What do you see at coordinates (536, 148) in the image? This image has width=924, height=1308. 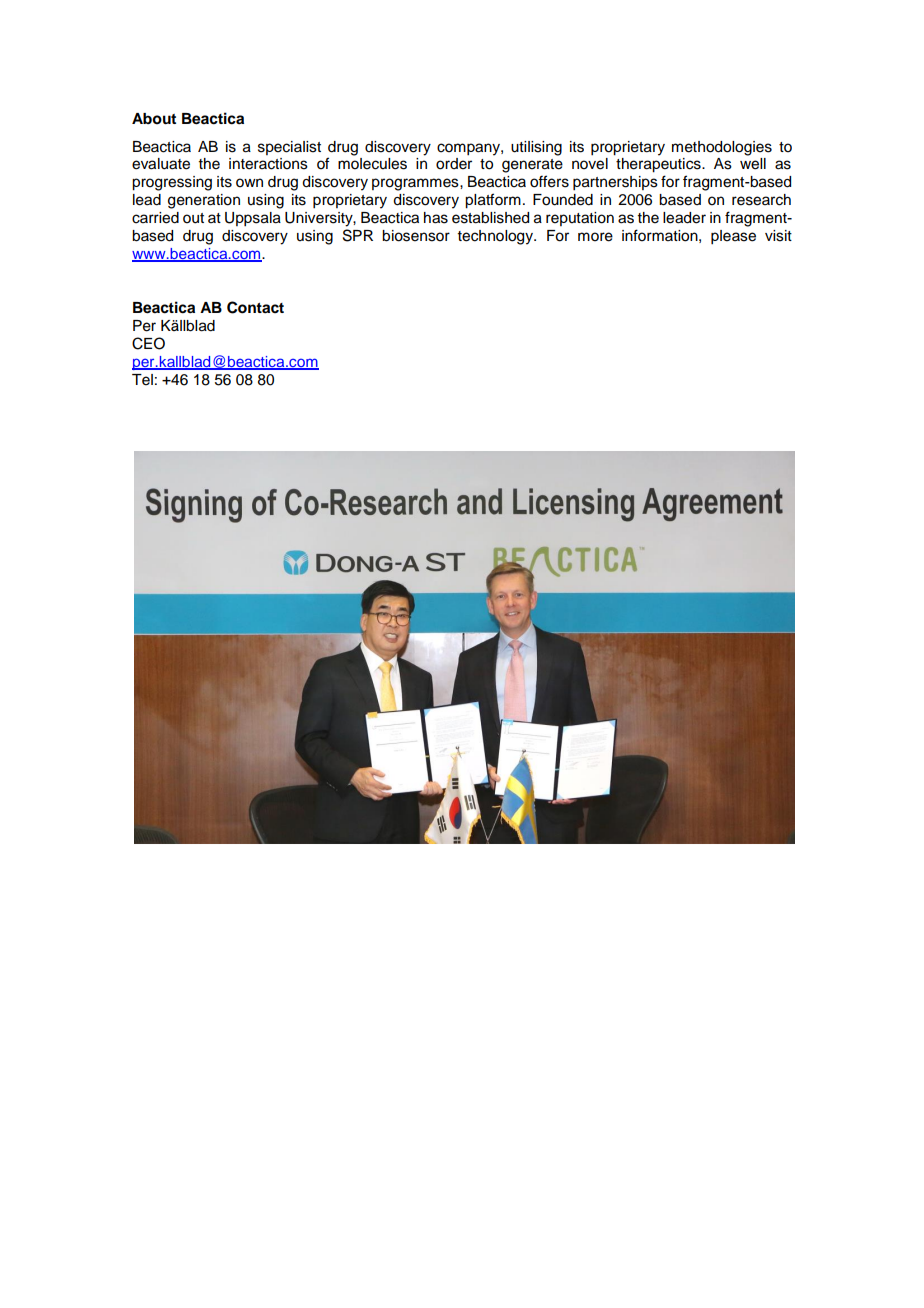 I see `utilising` at bounding box center [536, 148].
